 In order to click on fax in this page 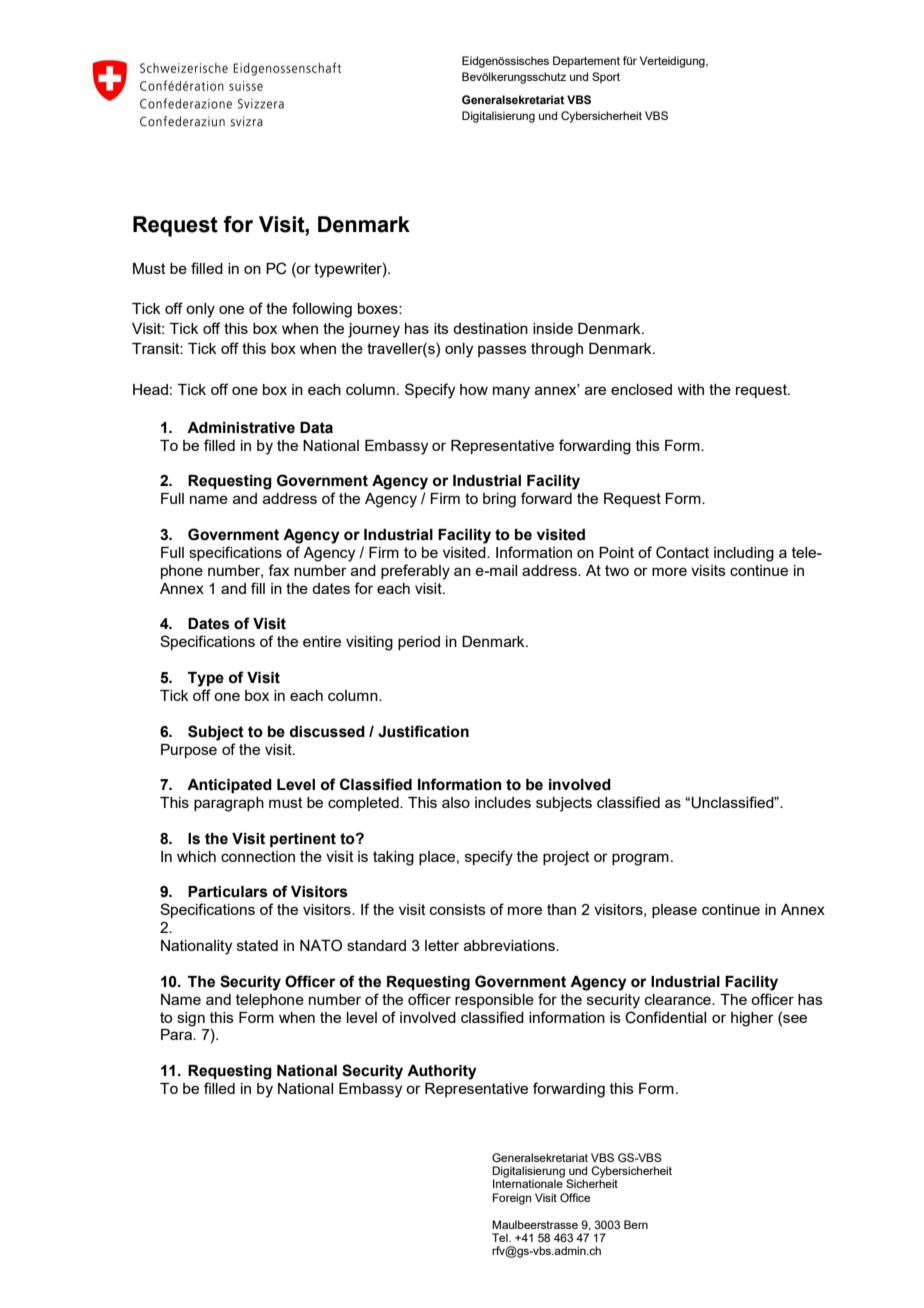, I will do `click(278, 570)`.
